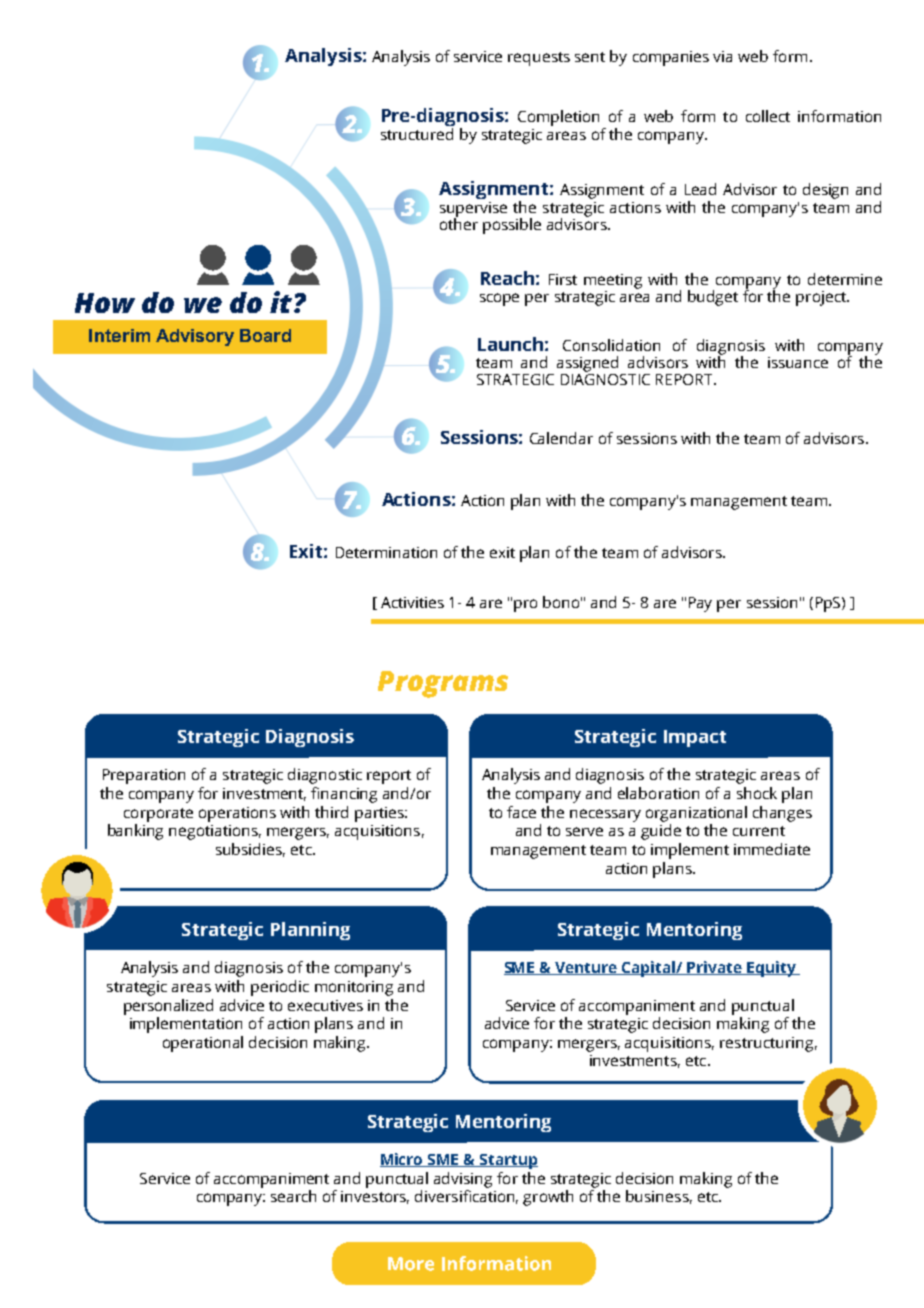 The height and width of the screenshot is (1308, 924). I want to click on requests, so click(539, 59).
